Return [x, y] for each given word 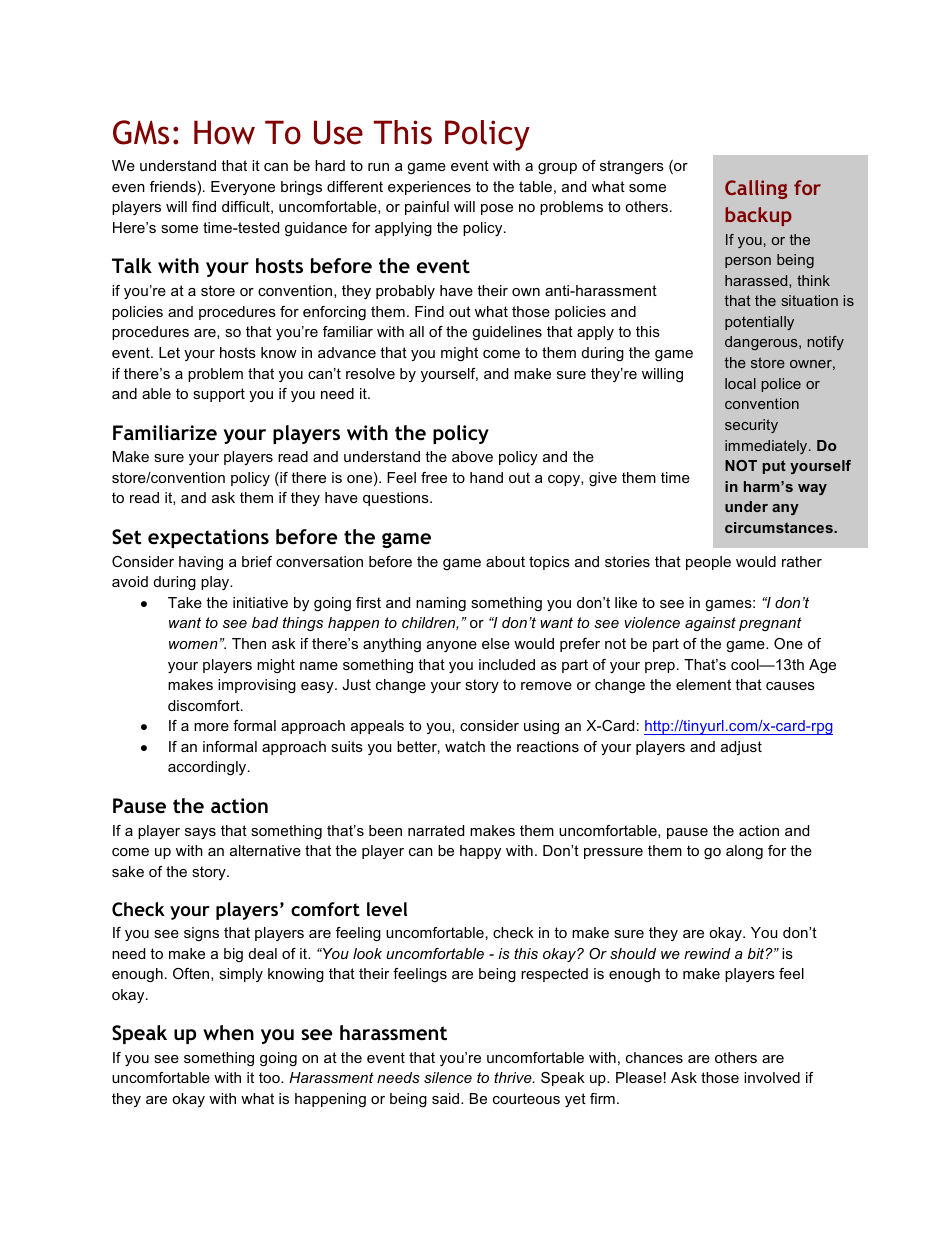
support [219, 395]
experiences [429, 188]
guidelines [507, 333]
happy [480, 852]
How [224, 132]
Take [185, 602]
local [740, 383]
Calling [756, 189]
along [744, 852]
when [228, 1033]
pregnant [770, 624]
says [200, 833]
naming [441, 604]
